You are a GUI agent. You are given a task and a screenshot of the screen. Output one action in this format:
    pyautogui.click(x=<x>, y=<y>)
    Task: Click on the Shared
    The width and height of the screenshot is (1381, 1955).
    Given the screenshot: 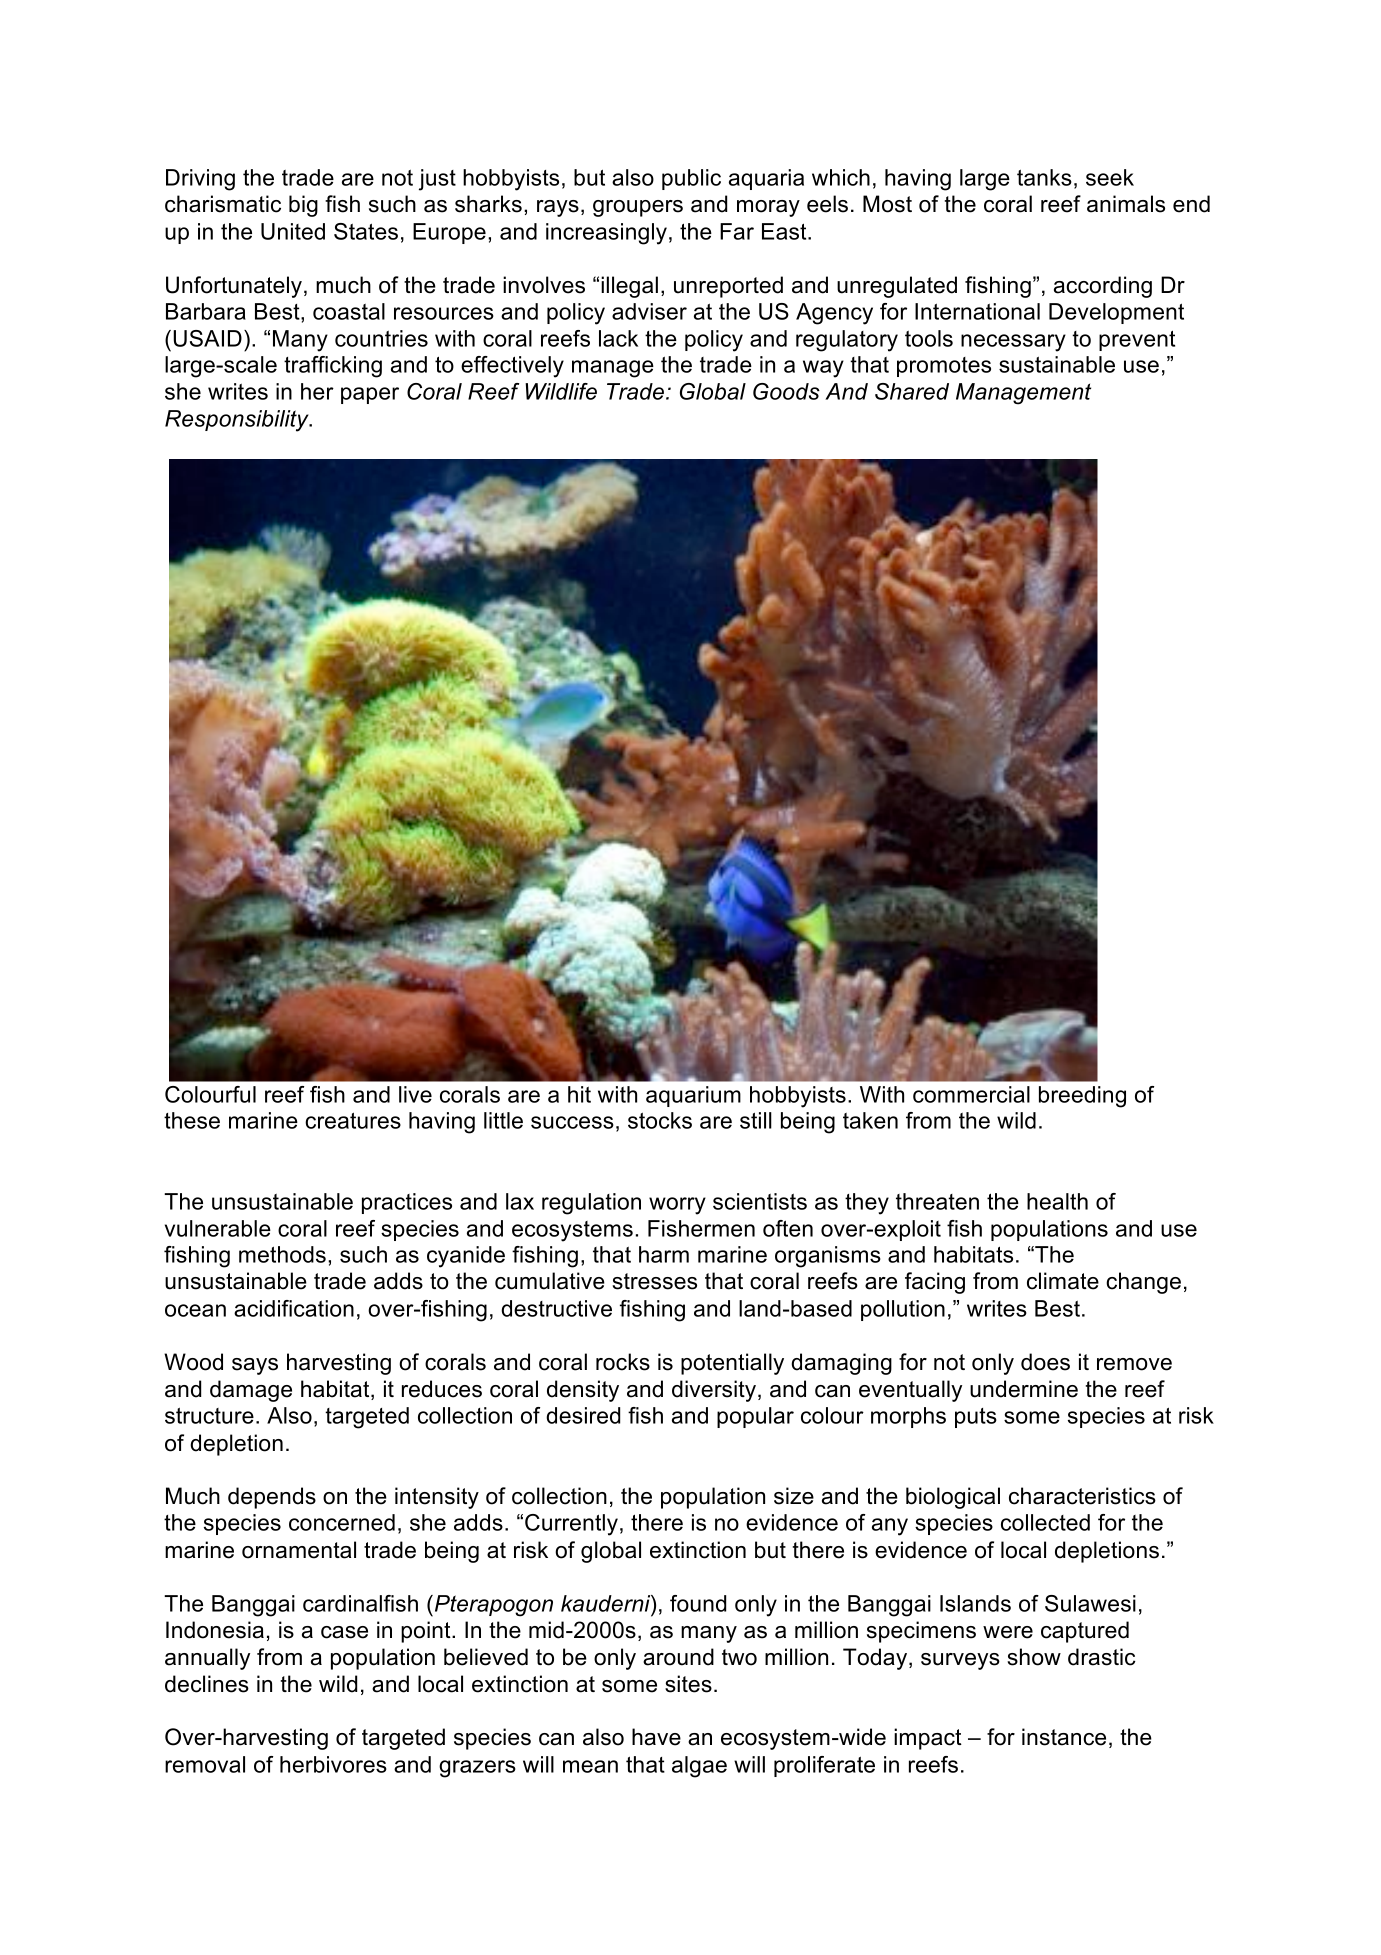 What is the action you would take?
    pyautogui.click(x=912, y=391)
